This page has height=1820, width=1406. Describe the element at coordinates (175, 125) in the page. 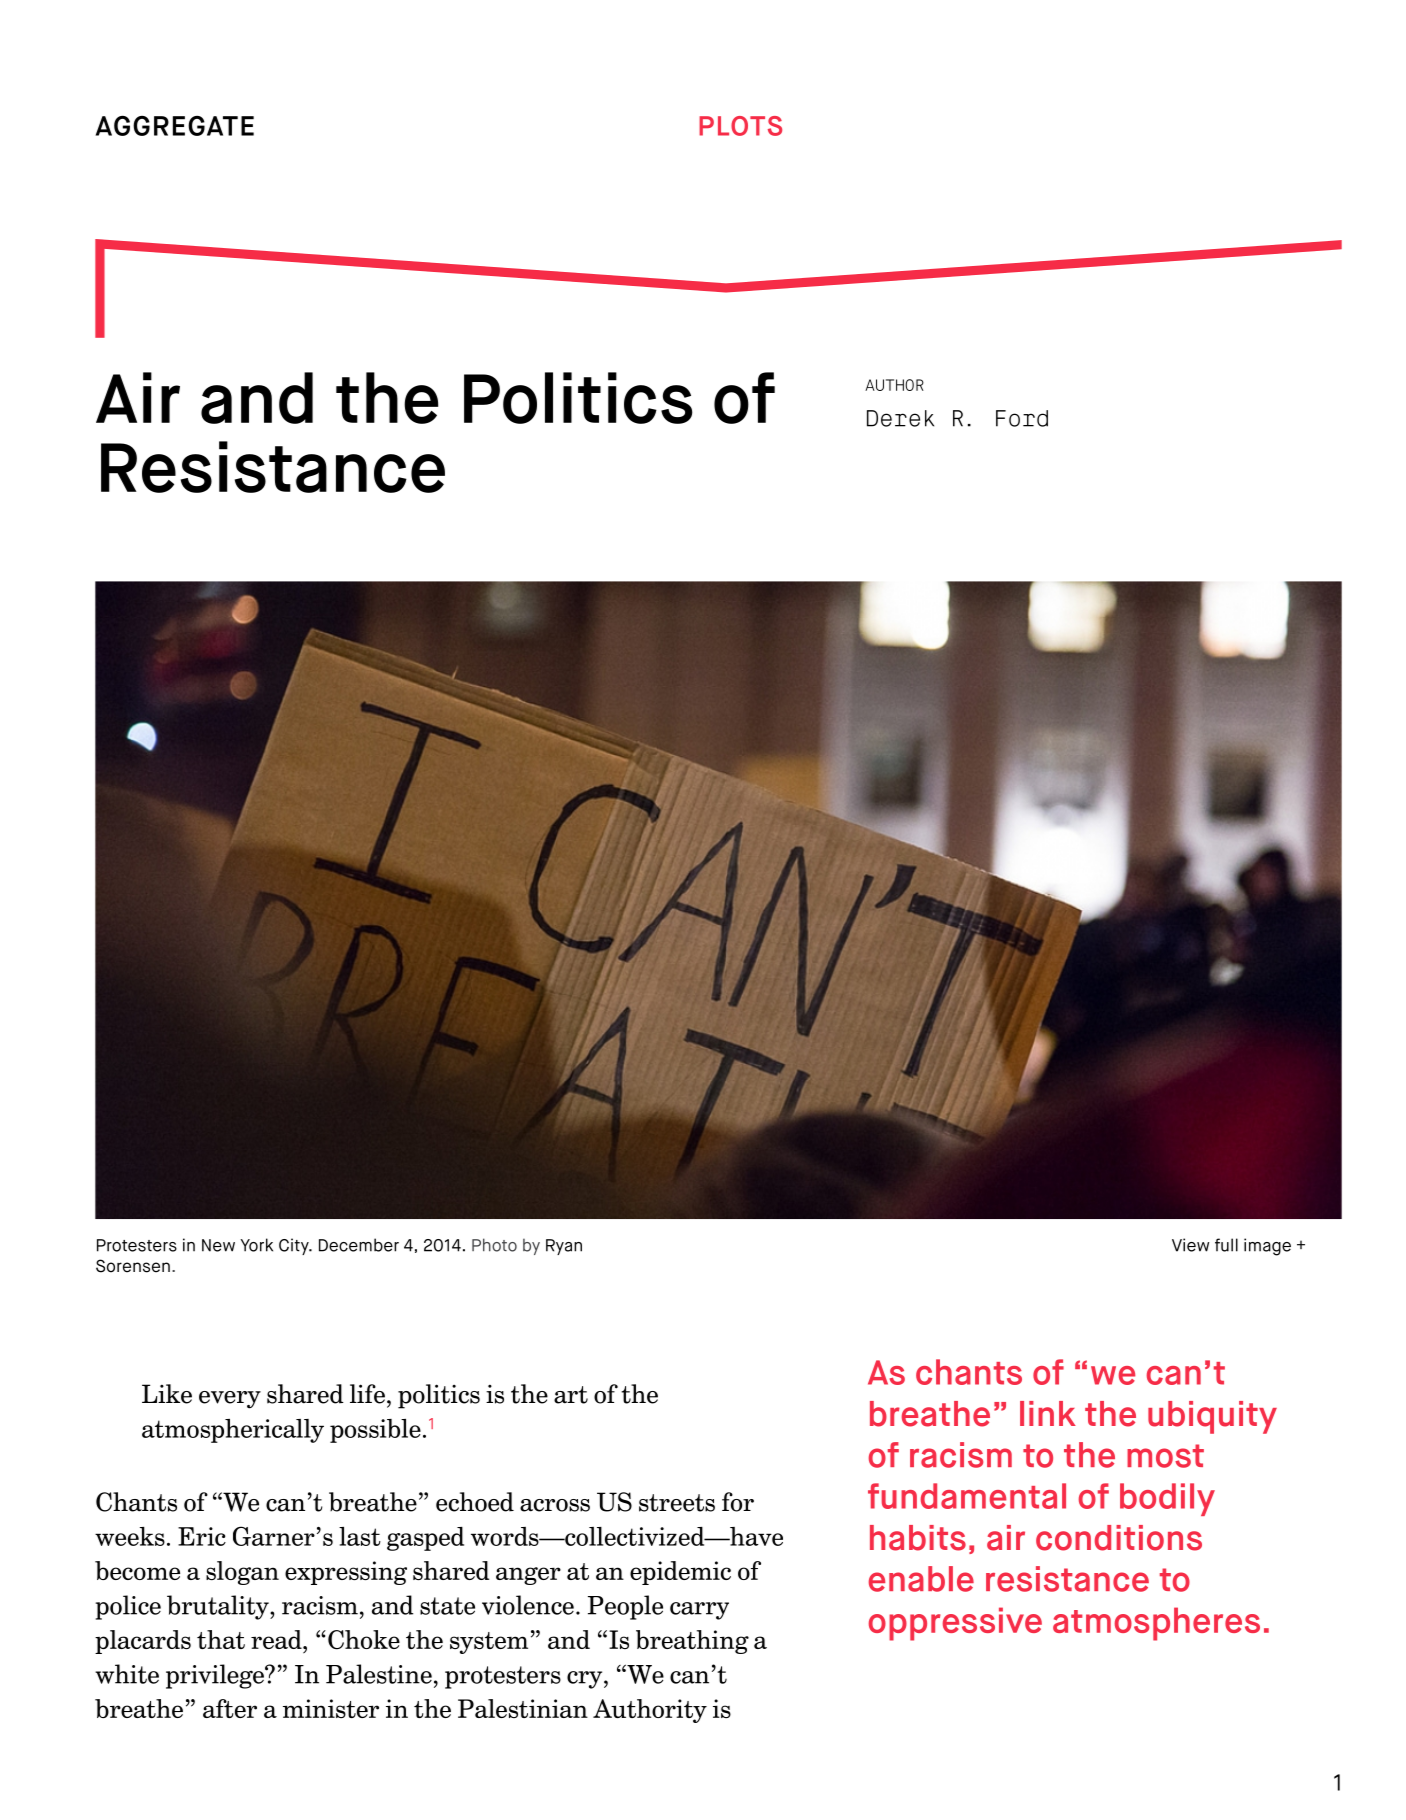

I see `AGGREGATE` at that location.
